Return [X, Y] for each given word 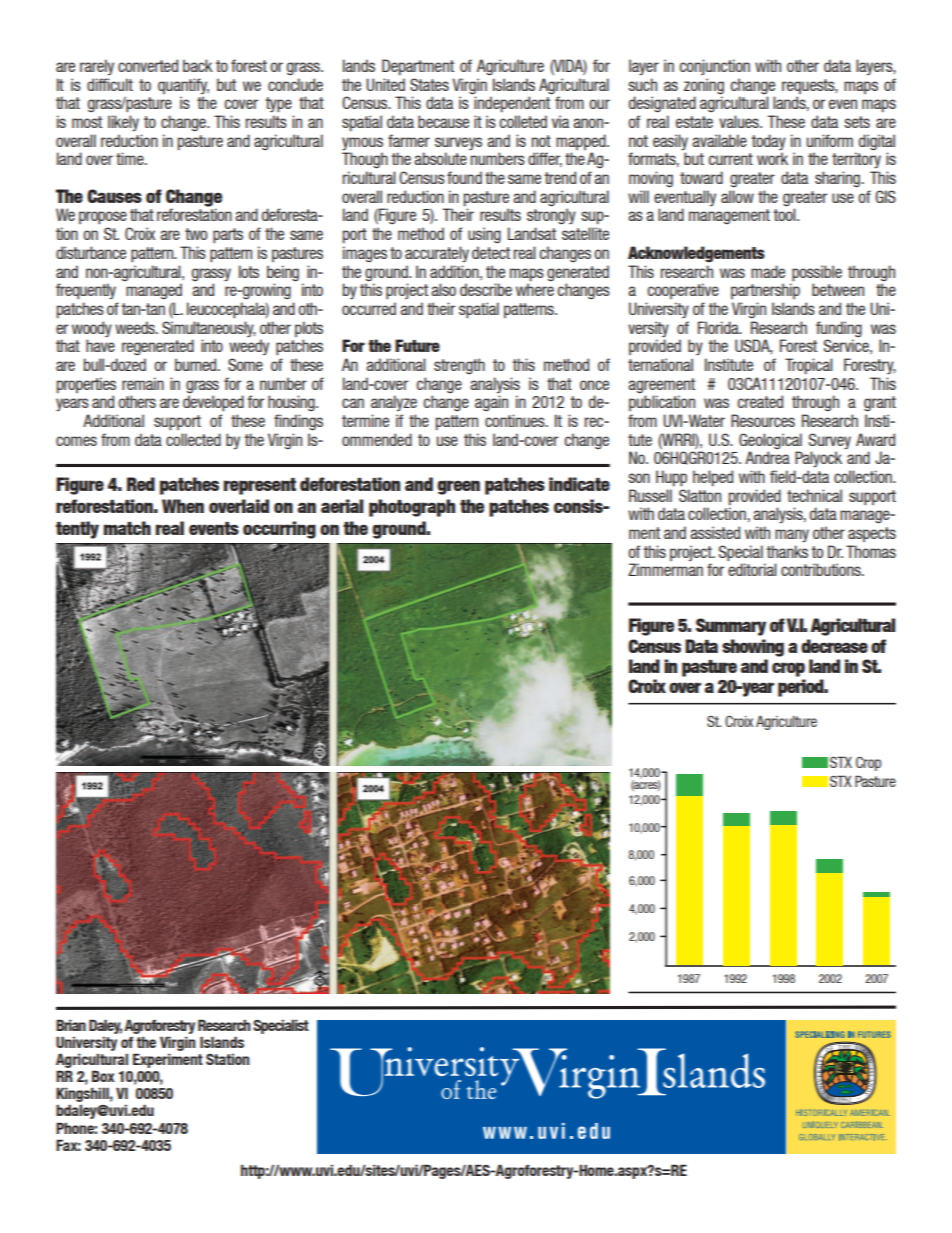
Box [103, 1076]
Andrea [767, 457]
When [183, 506]
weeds [136, 327]
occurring [279, 530]
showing [753, 648]
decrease [834, 646]
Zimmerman [665, 569]
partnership [765, 290]
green [458, 487]
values [740, 121]
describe [486, 289]
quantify [183, 86]
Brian [71, 1025]
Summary [731, 627]
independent [512, 104]
